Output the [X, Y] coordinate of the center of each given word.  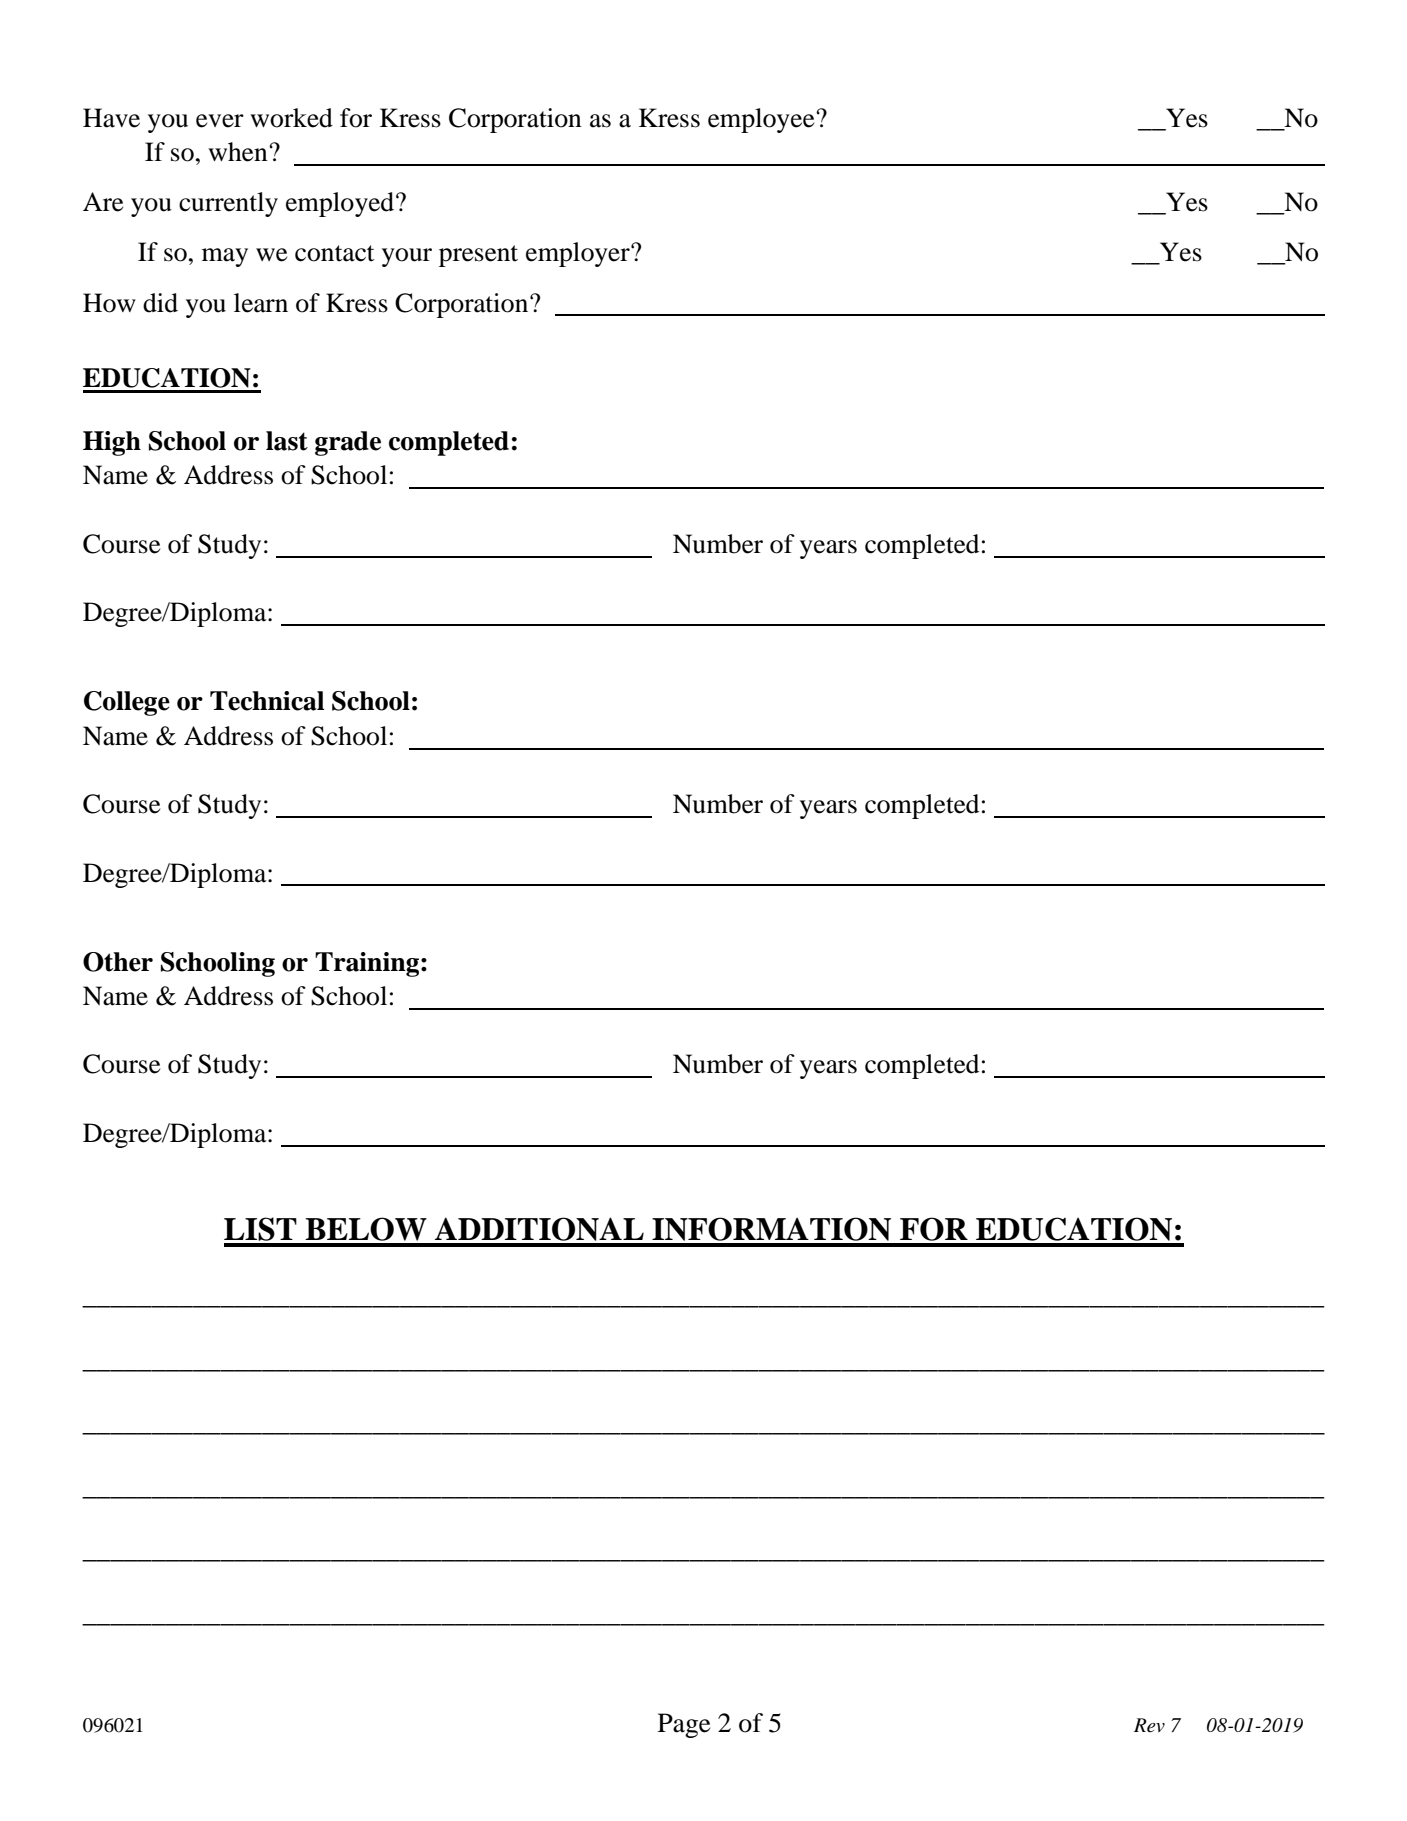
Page [684, 1725]
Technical [267, 701]
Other [118, 962]
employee [762, 120]
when [239, 152]
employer [579, 254]
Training [368, 964]
